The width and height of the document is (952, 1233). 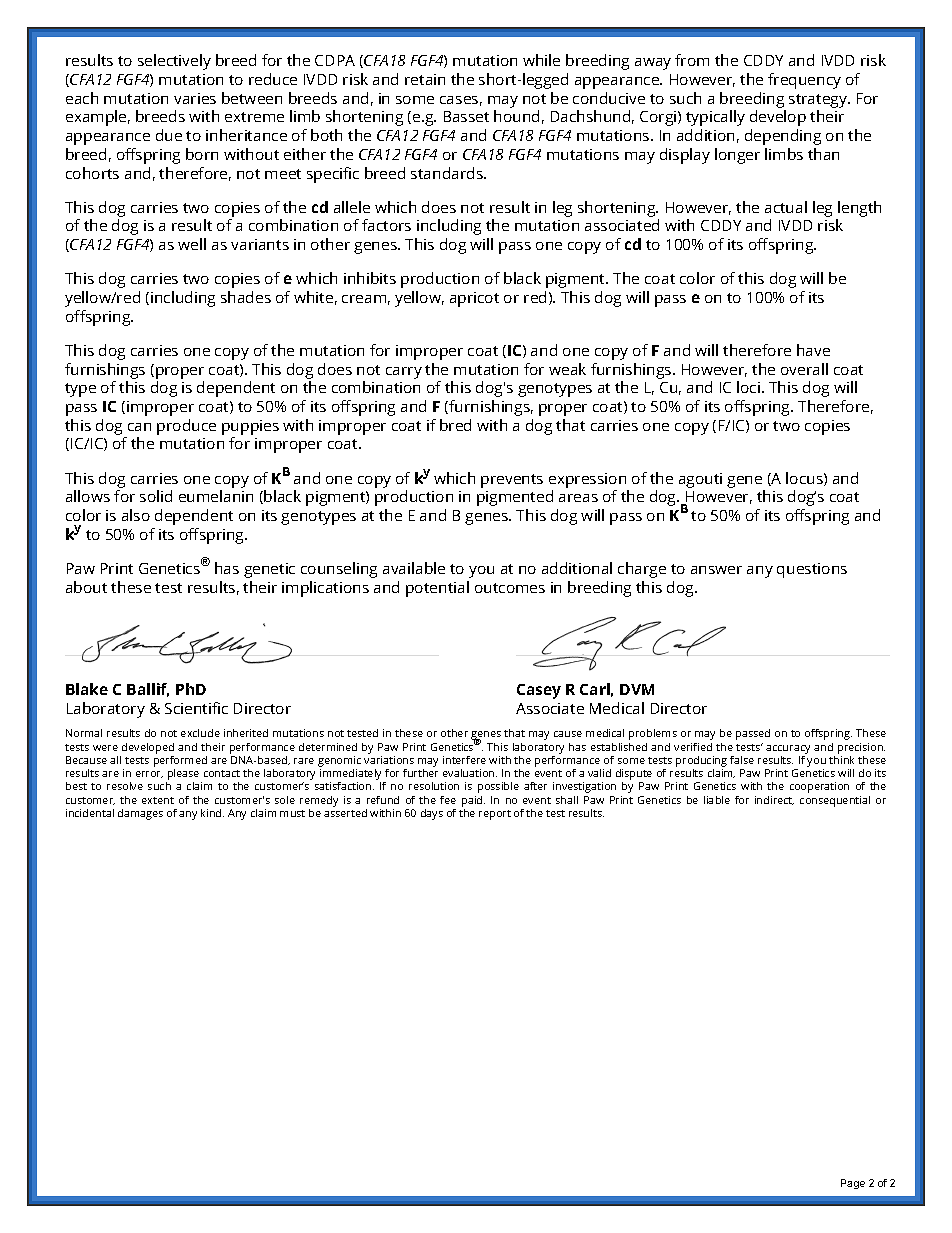 What do you see at coordinates (186, 427) in the document?
I see `produce` at bounding box center [186, 427].
